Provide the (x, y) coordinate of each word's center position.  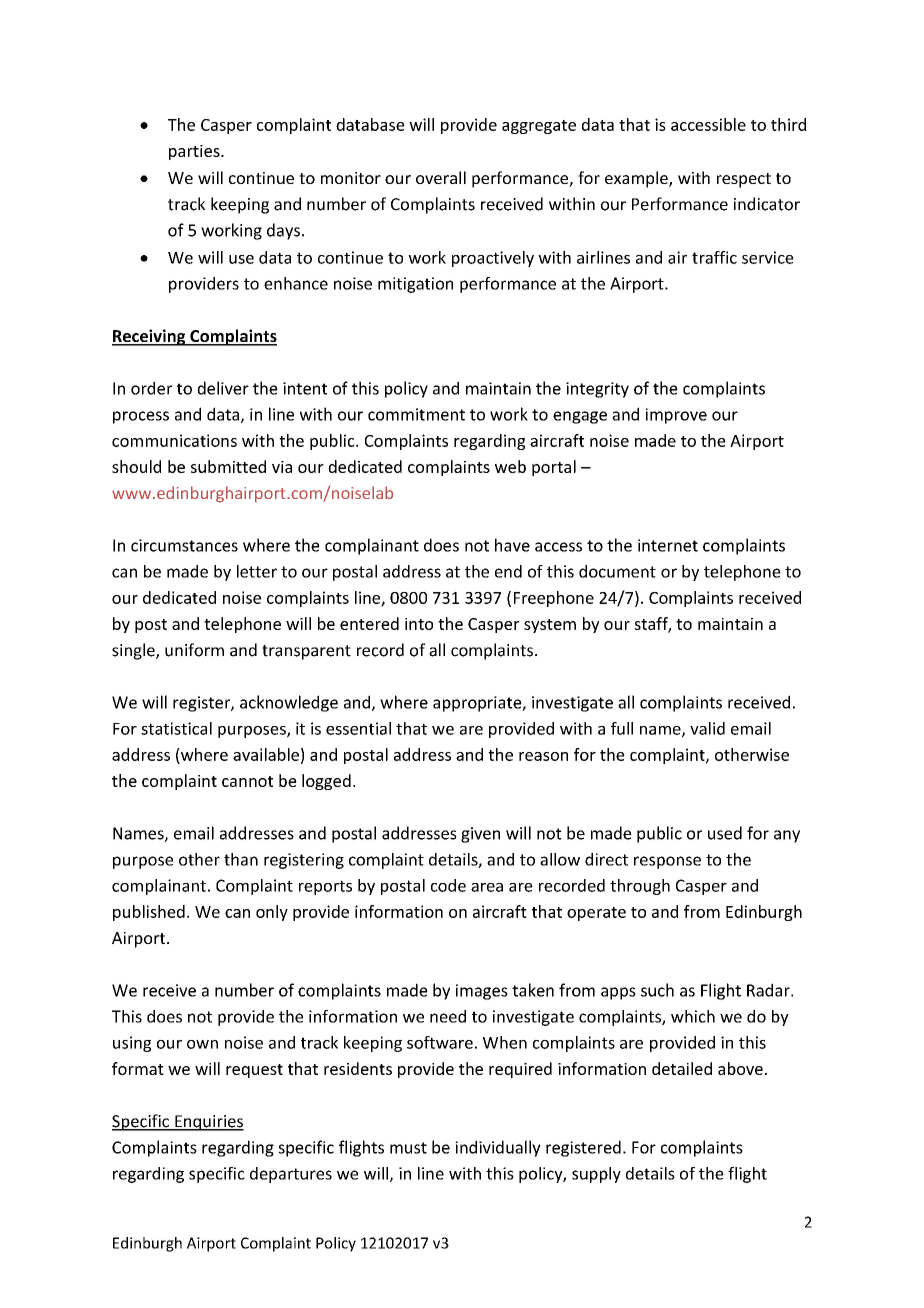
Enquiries (208, 1123)
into (419, 624)
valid (707, 728)
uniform (194, 650)
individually (498, 1148)
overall (441, 177)
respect (744, 180)
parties (195, 152)
